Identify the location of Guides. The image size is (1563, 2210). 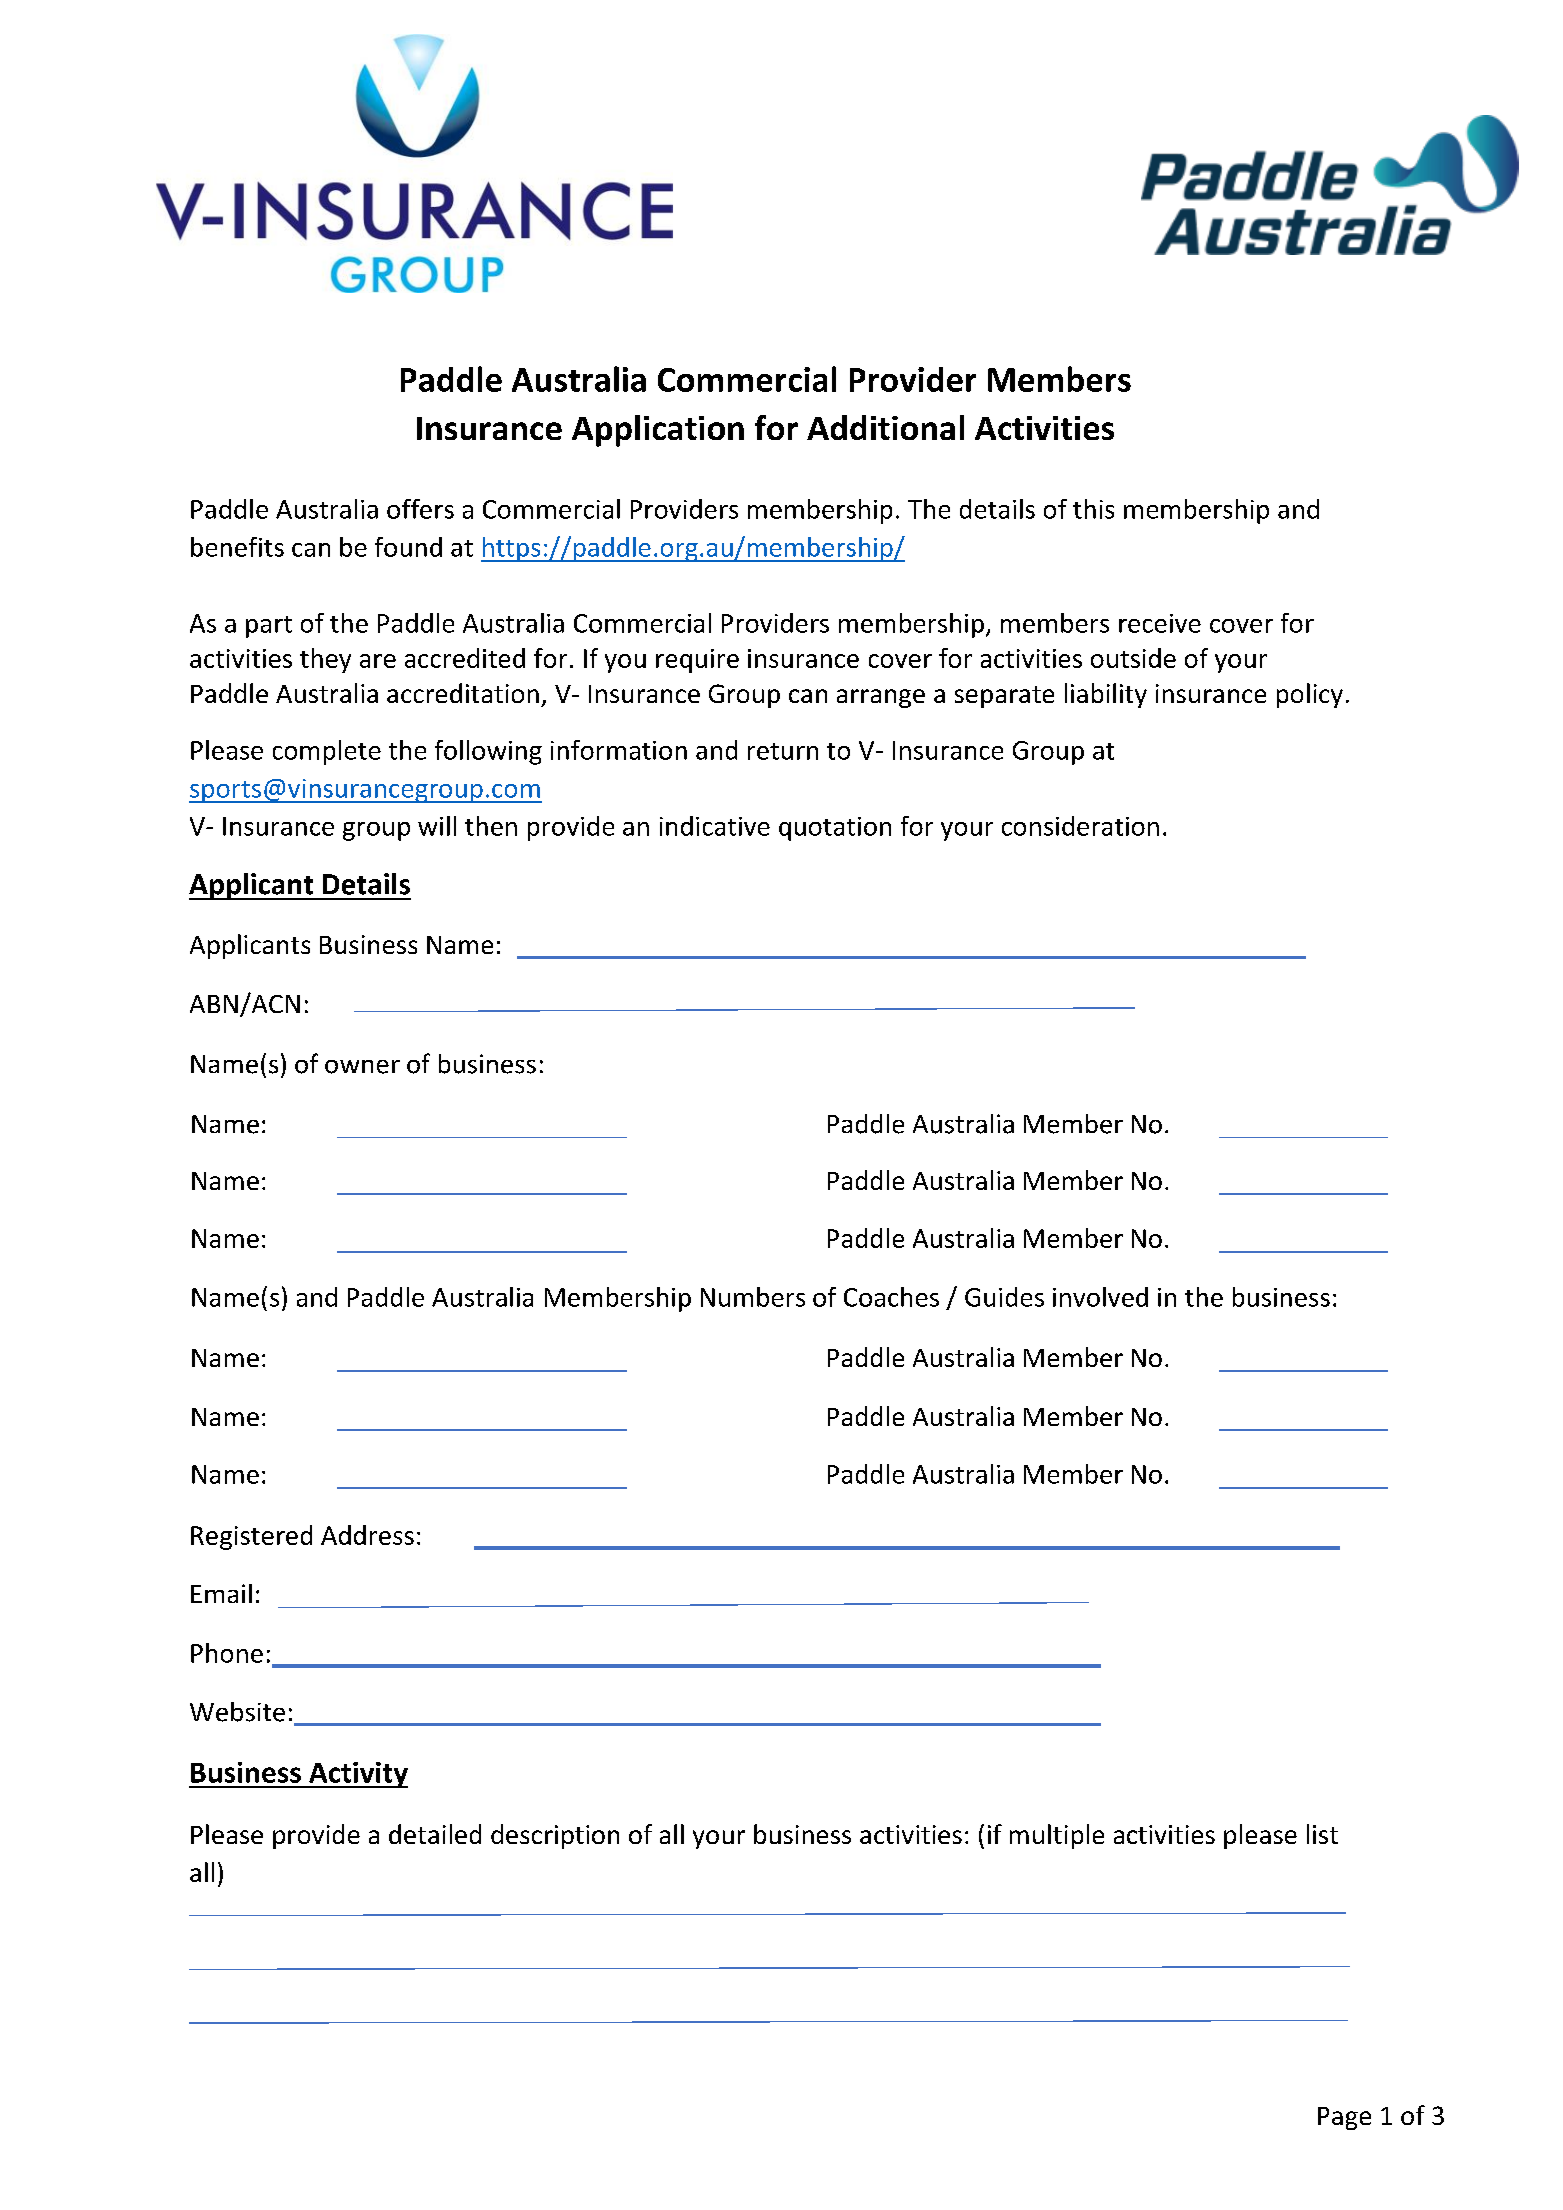
(1004, 1297).
